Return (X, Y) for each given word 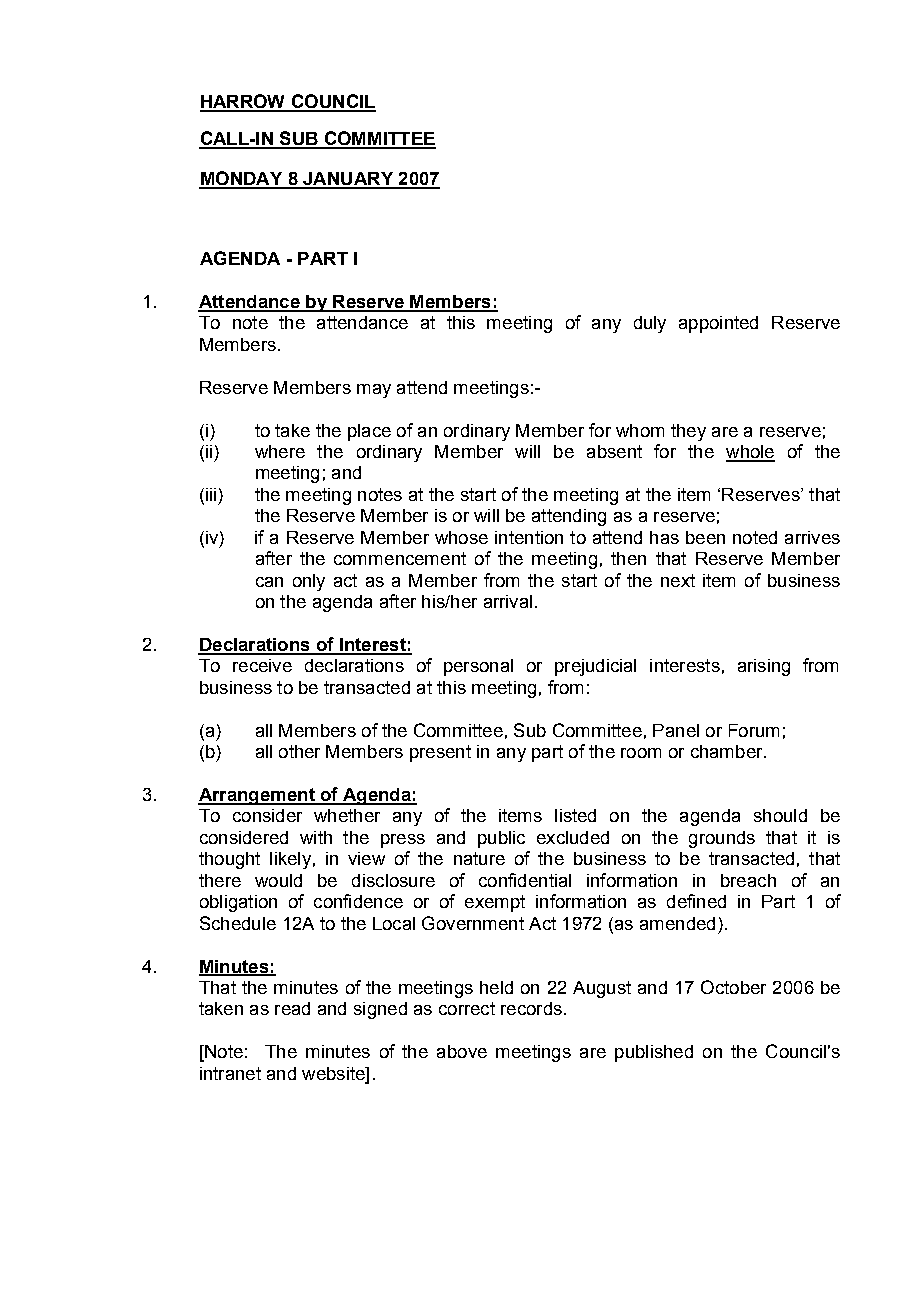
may (374, 391)
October (733, 987)
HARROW (244, 102)
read (292, 1008)
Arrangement (257, 796)
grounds (722, 839)
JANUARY (348, 180)
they (688, 432)
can (269, 582)
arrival (508, 601)
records (531, 1008)
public (501, 839)
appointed (718, 324)
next (678, 580)
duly (650, 324)
